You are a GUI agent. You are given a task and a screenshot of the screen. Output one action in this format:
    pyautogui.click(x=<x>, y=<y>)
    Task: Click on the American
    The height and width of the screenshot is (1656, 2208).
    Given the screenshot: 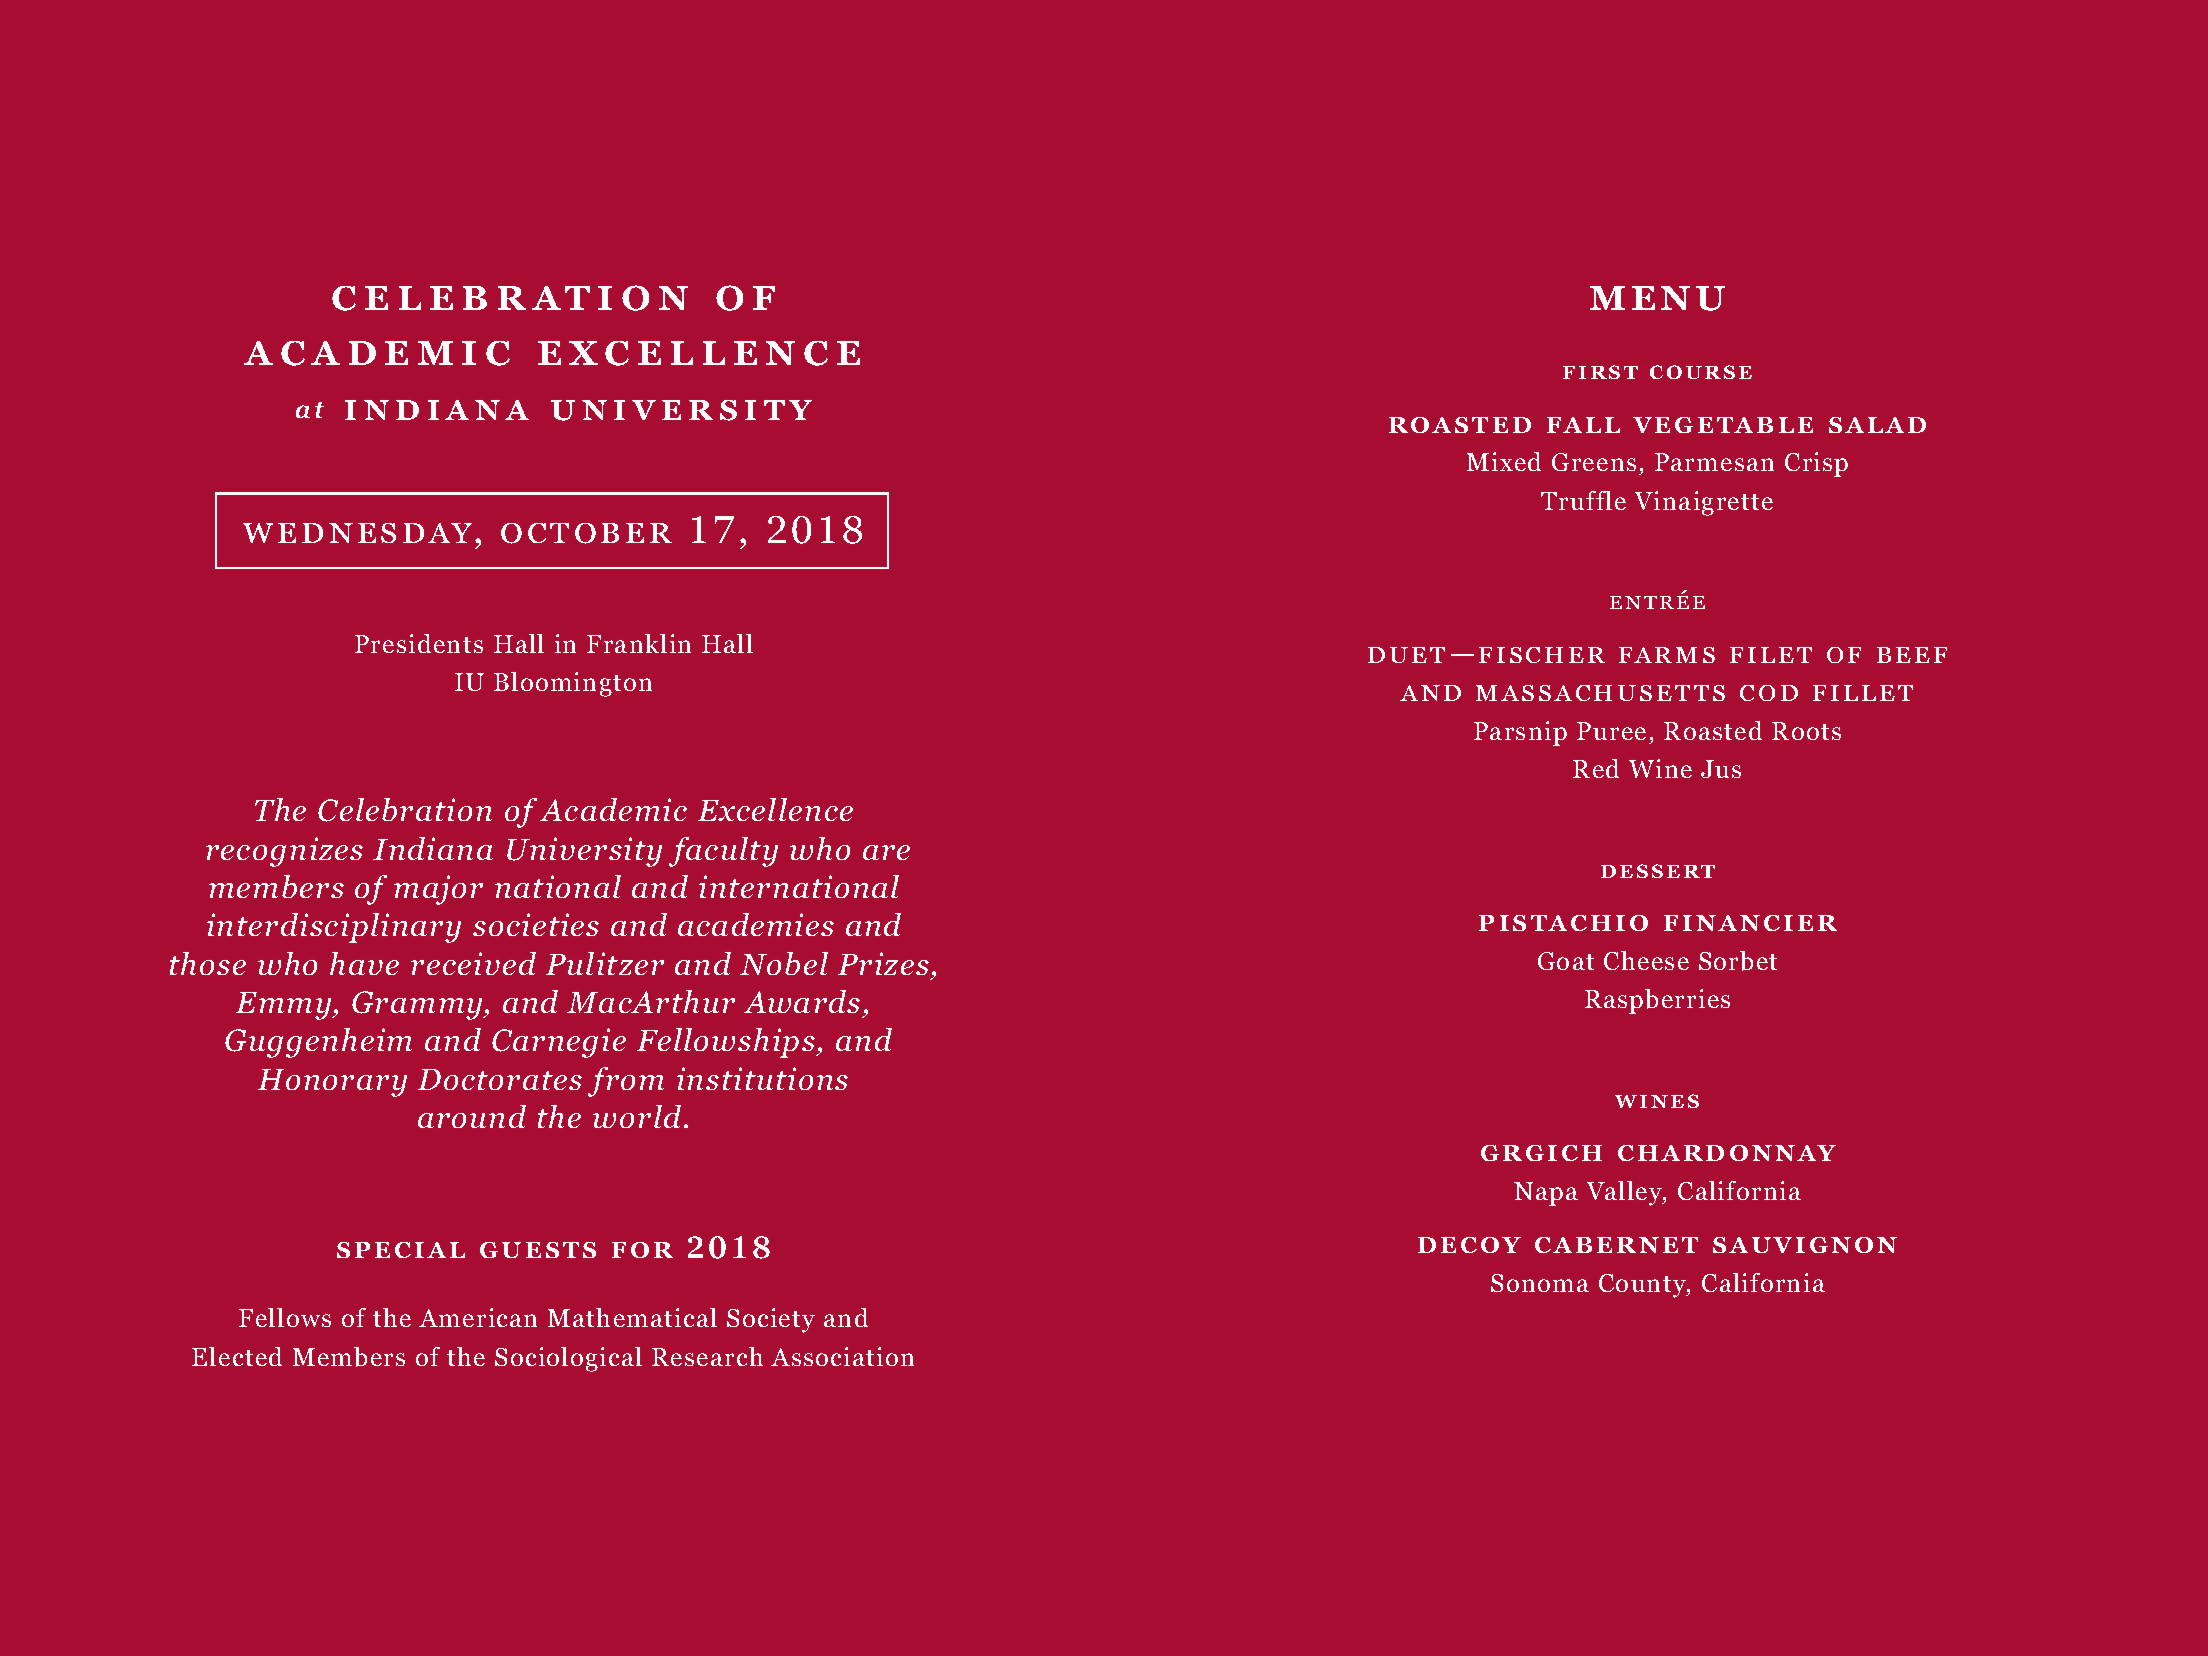 What is the action you would take?
    pyautogui.click(x=478, y=1317)
